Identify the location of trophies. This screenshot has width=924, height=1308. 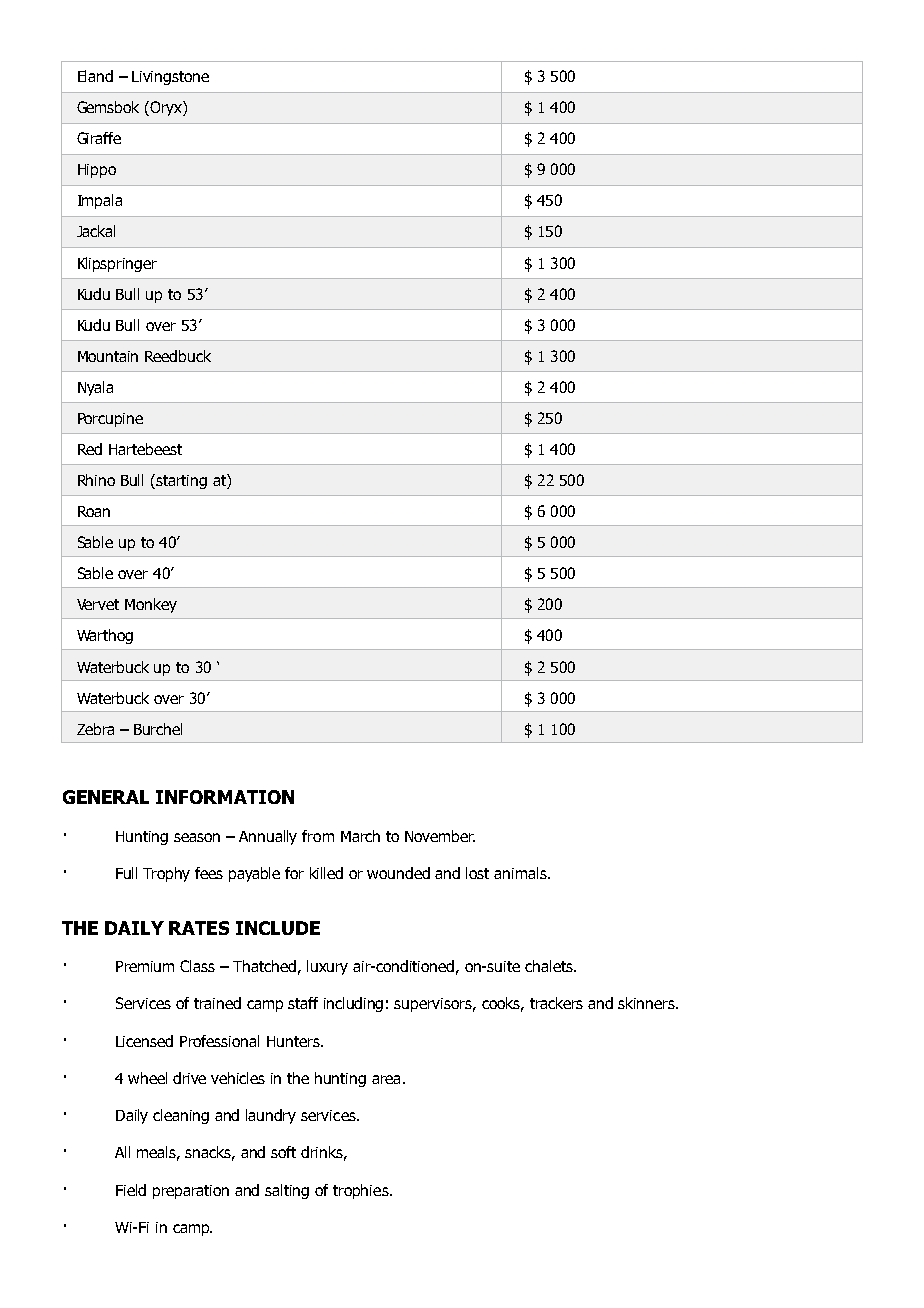
(362, 1191).
